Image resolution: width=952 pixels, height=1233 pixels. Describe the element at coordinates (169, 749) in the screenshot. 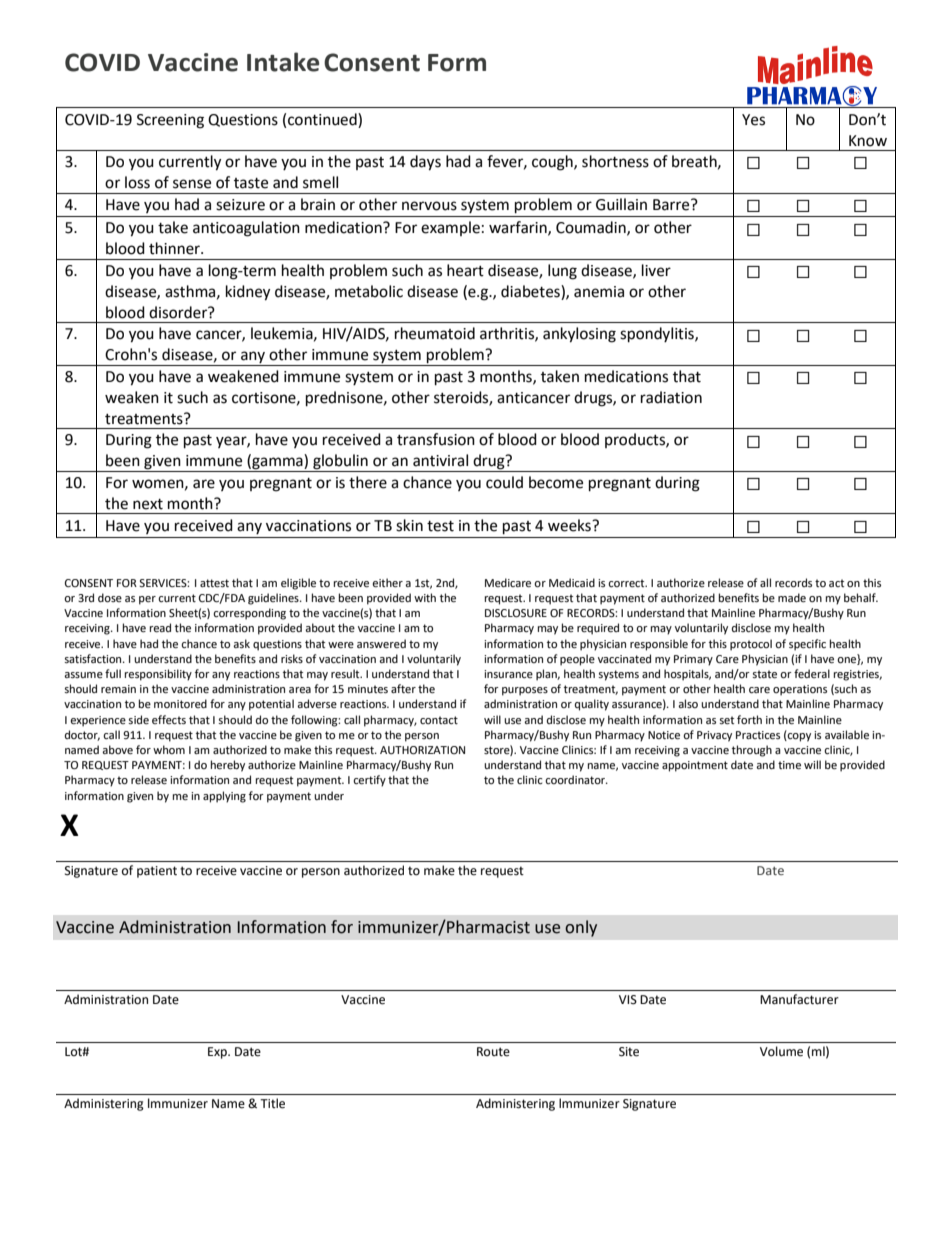

I see `whom` at that location.
